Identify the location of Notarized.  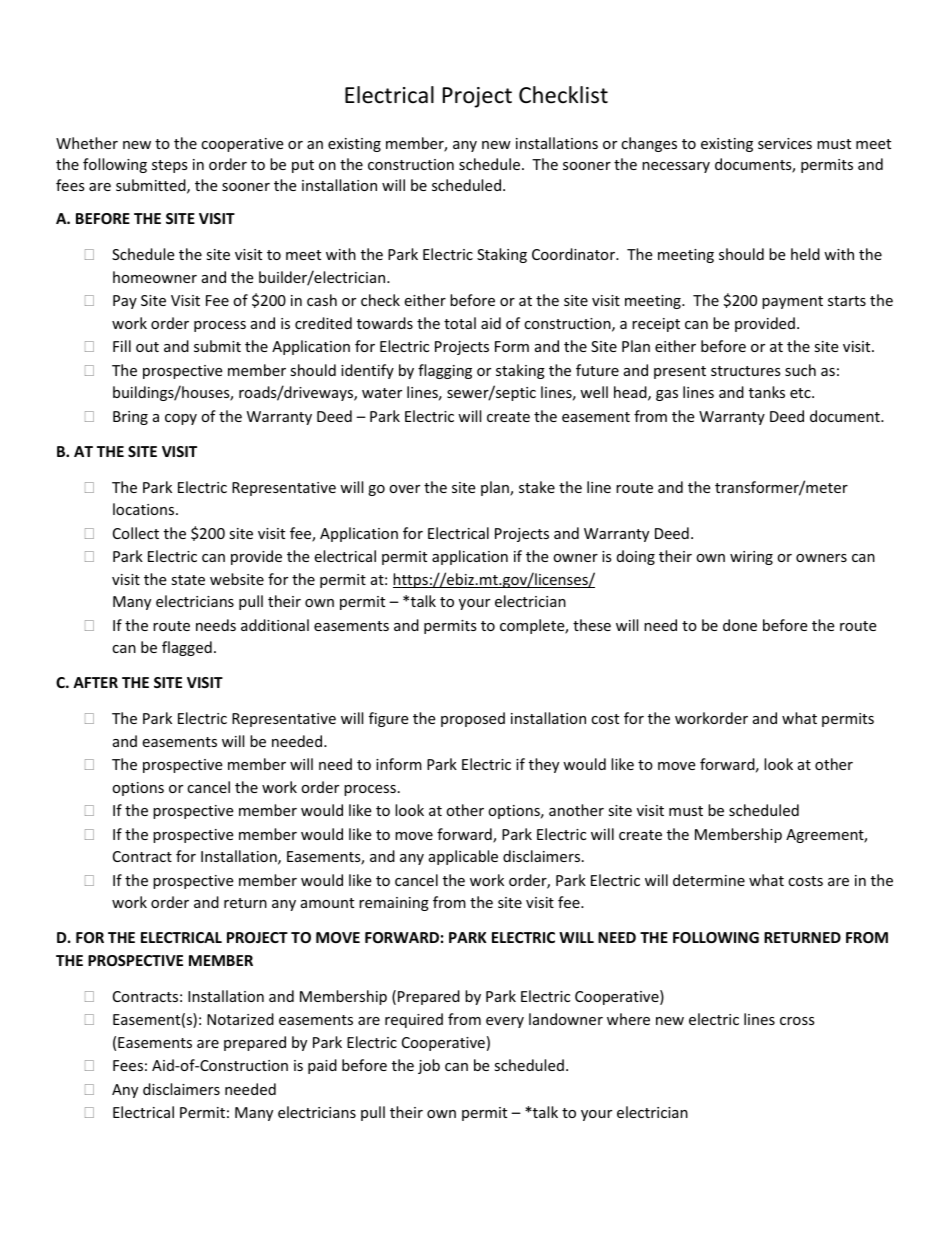
(240, 1019).
